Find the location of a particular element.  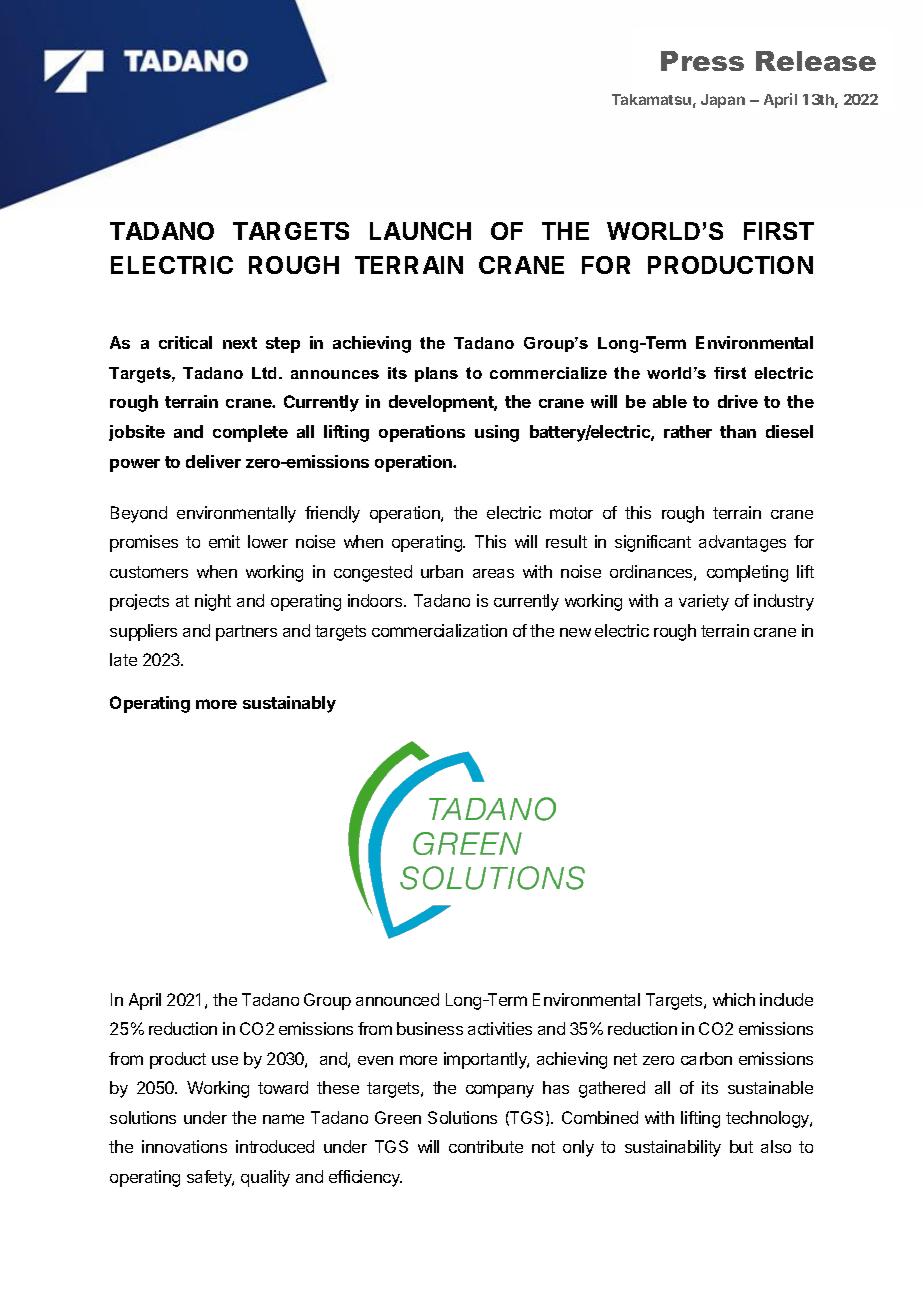

innovations is located at coordinates (184, 1146).
